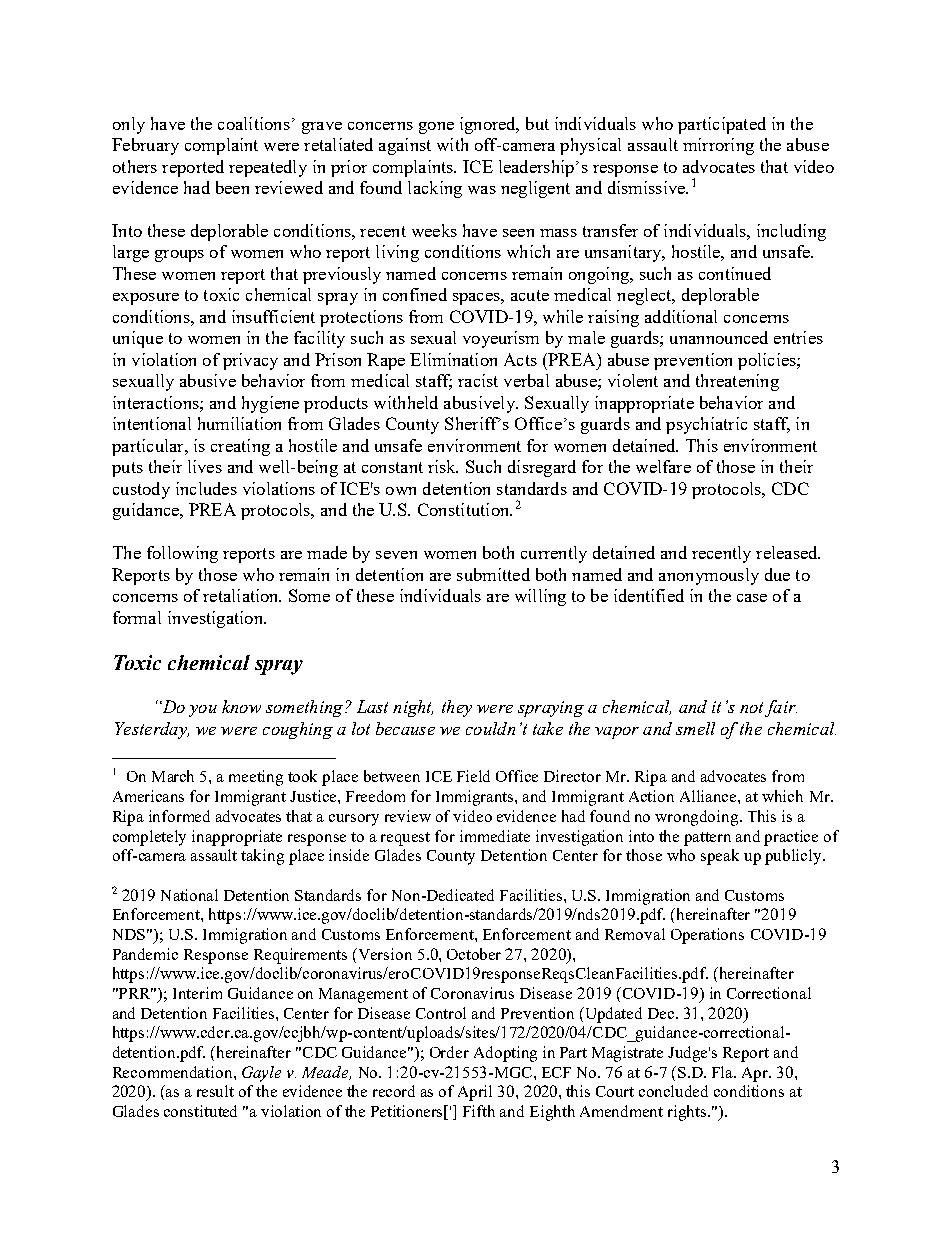  Describe the element at coordinates (752, 598) in the page. I see `case` at that location.
